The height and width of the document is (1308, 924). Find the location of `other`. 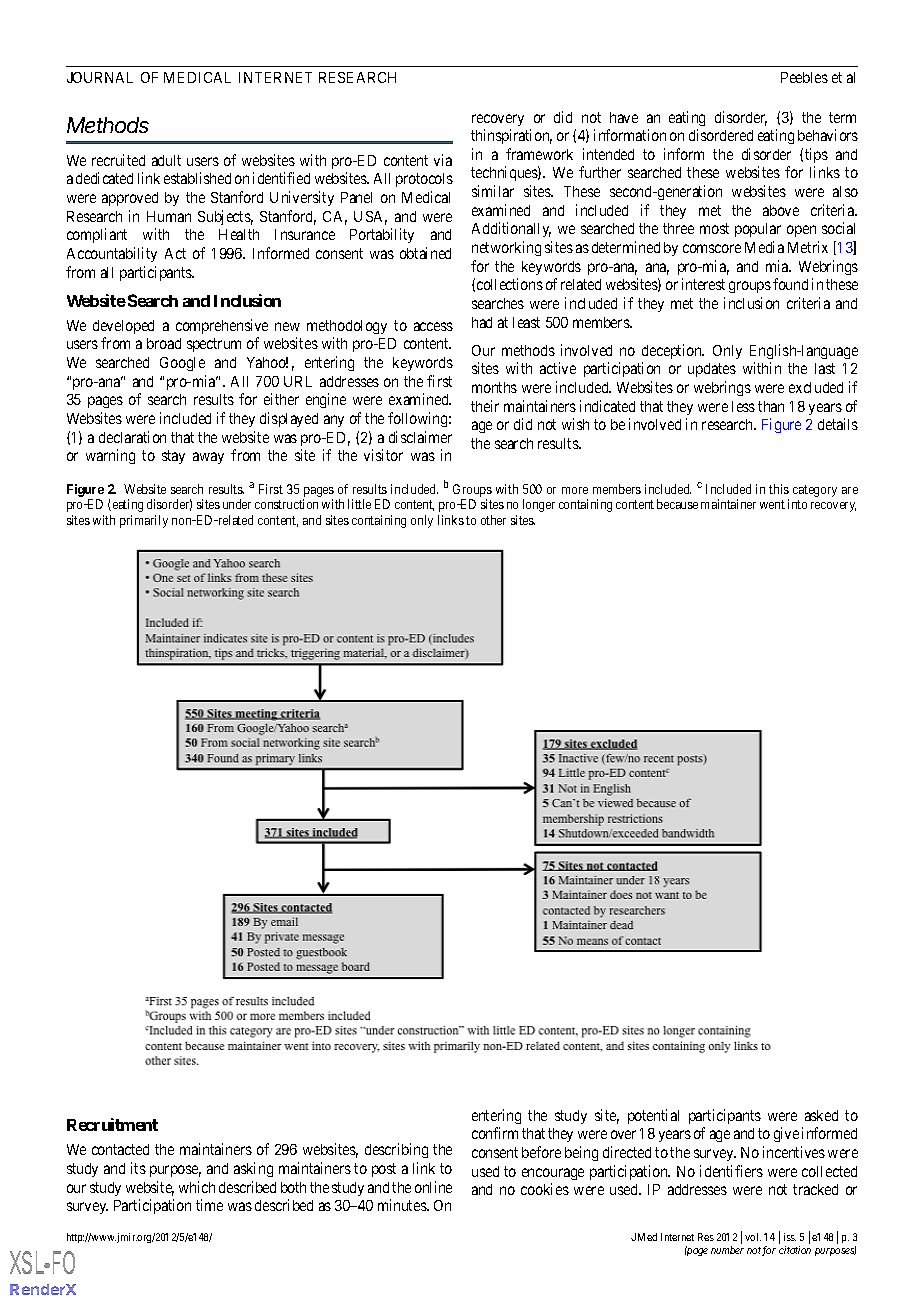

other is located at coordinates (493, 520).
